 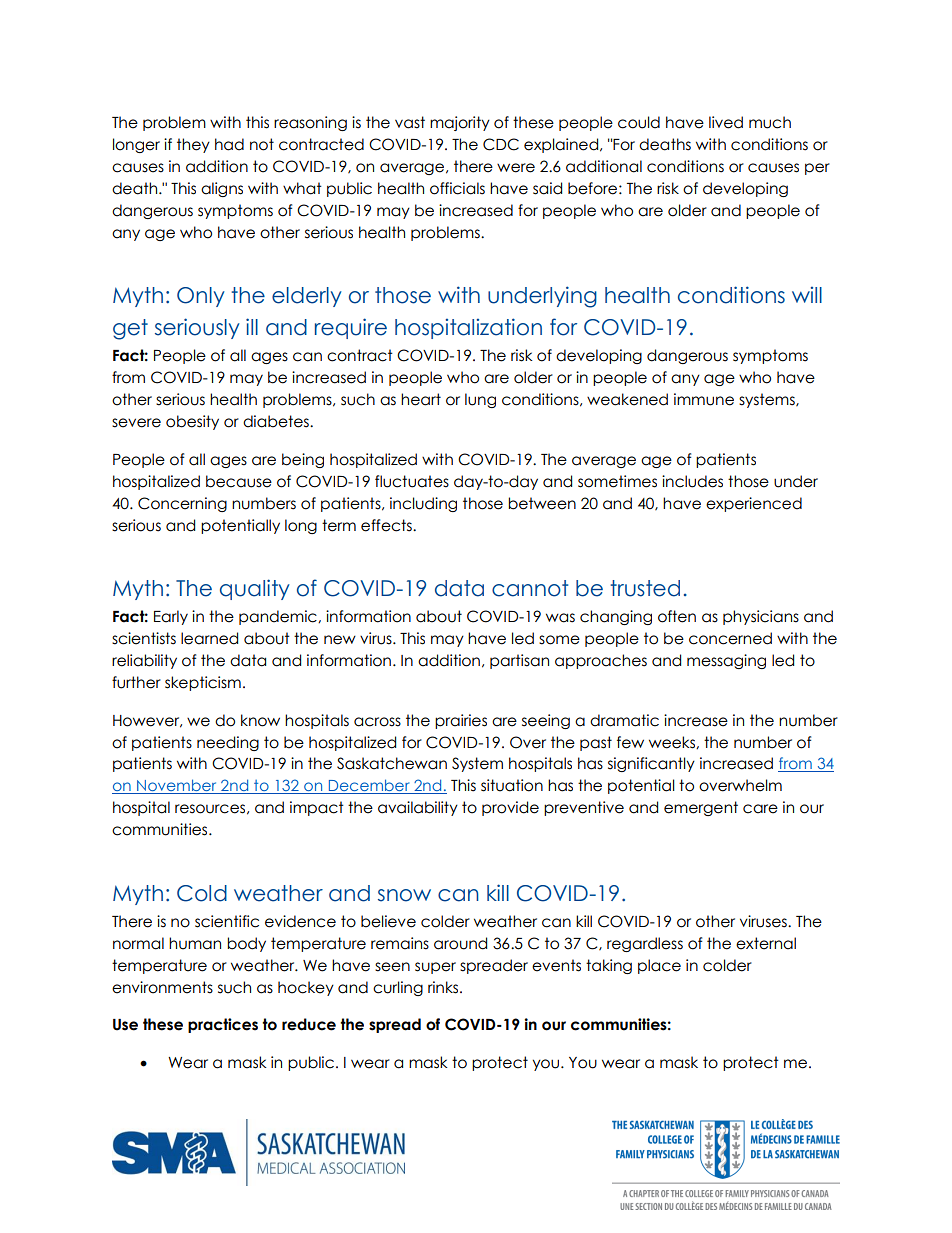 What do you see at coordinates (704, 399) in the screenshot?
I see `immune` at bounding box center [704, 399].
